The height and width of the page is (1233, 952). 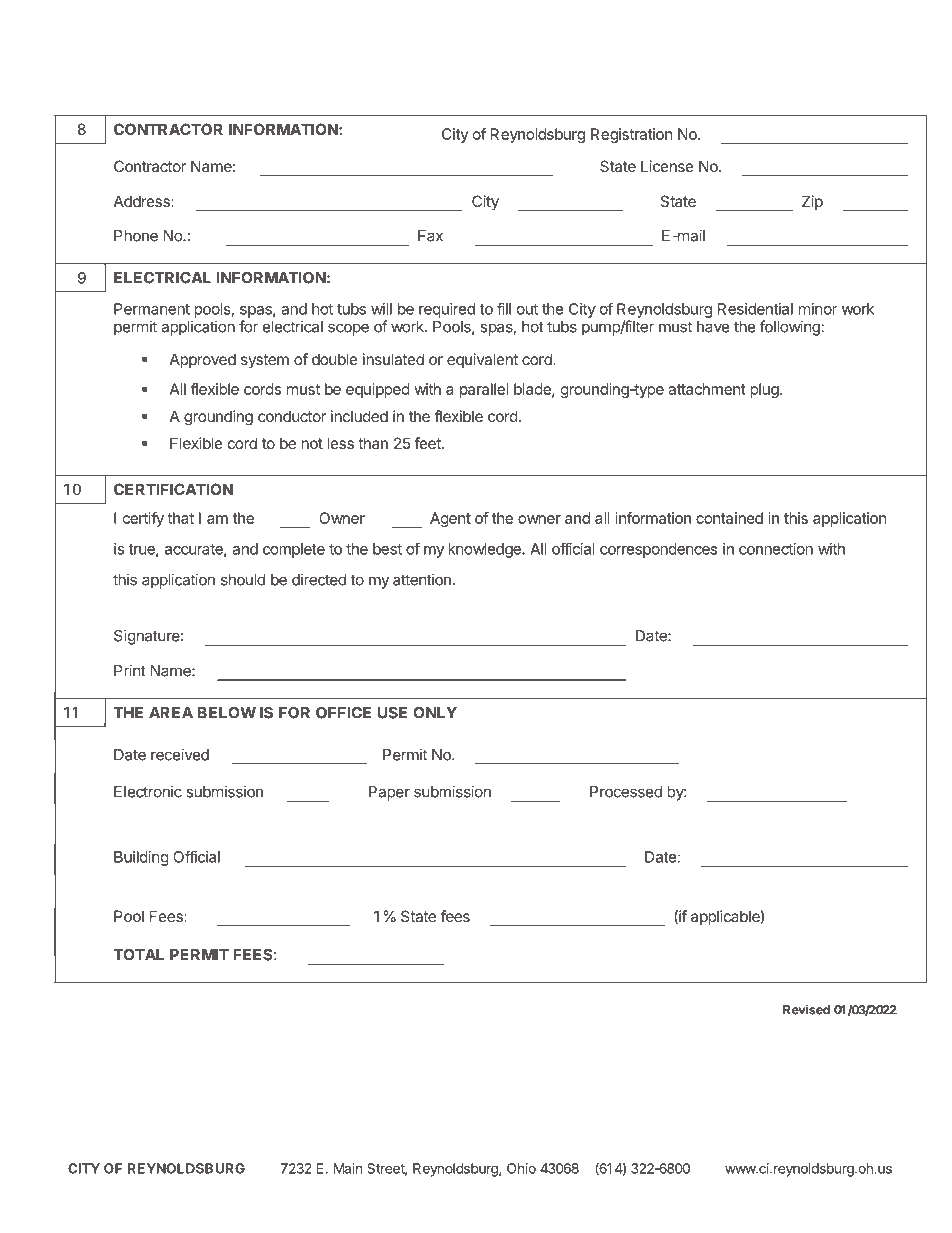 I want to click on Main, so click(x=348, y=1168).
